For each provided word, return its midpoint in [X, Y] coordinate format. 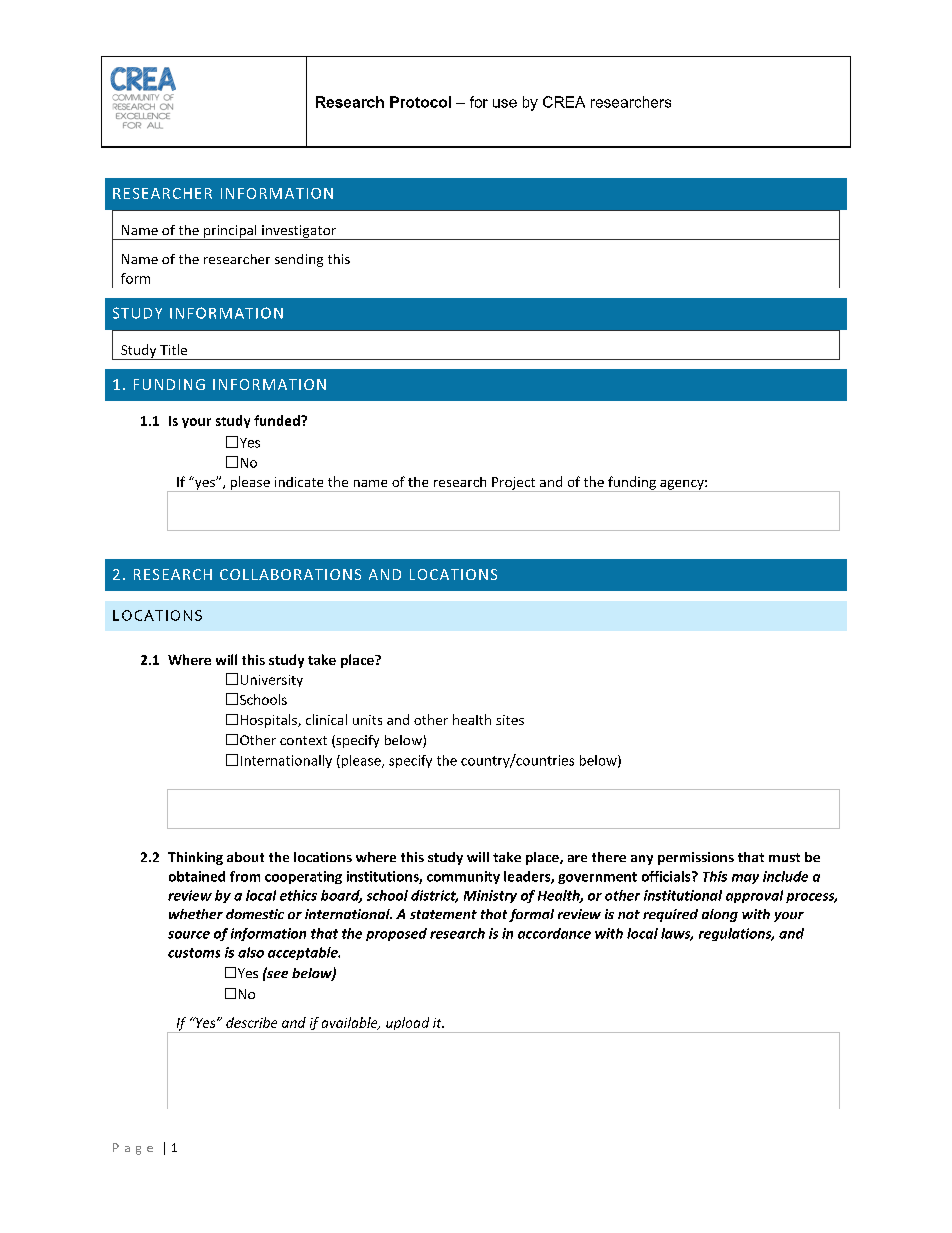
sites [510, 720]
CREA [564, 102]
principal [230, 232]
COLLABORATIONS [290, 574]
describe [251, 1022]
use [505, 103]
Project [514, 484]
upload [408, 1025]
